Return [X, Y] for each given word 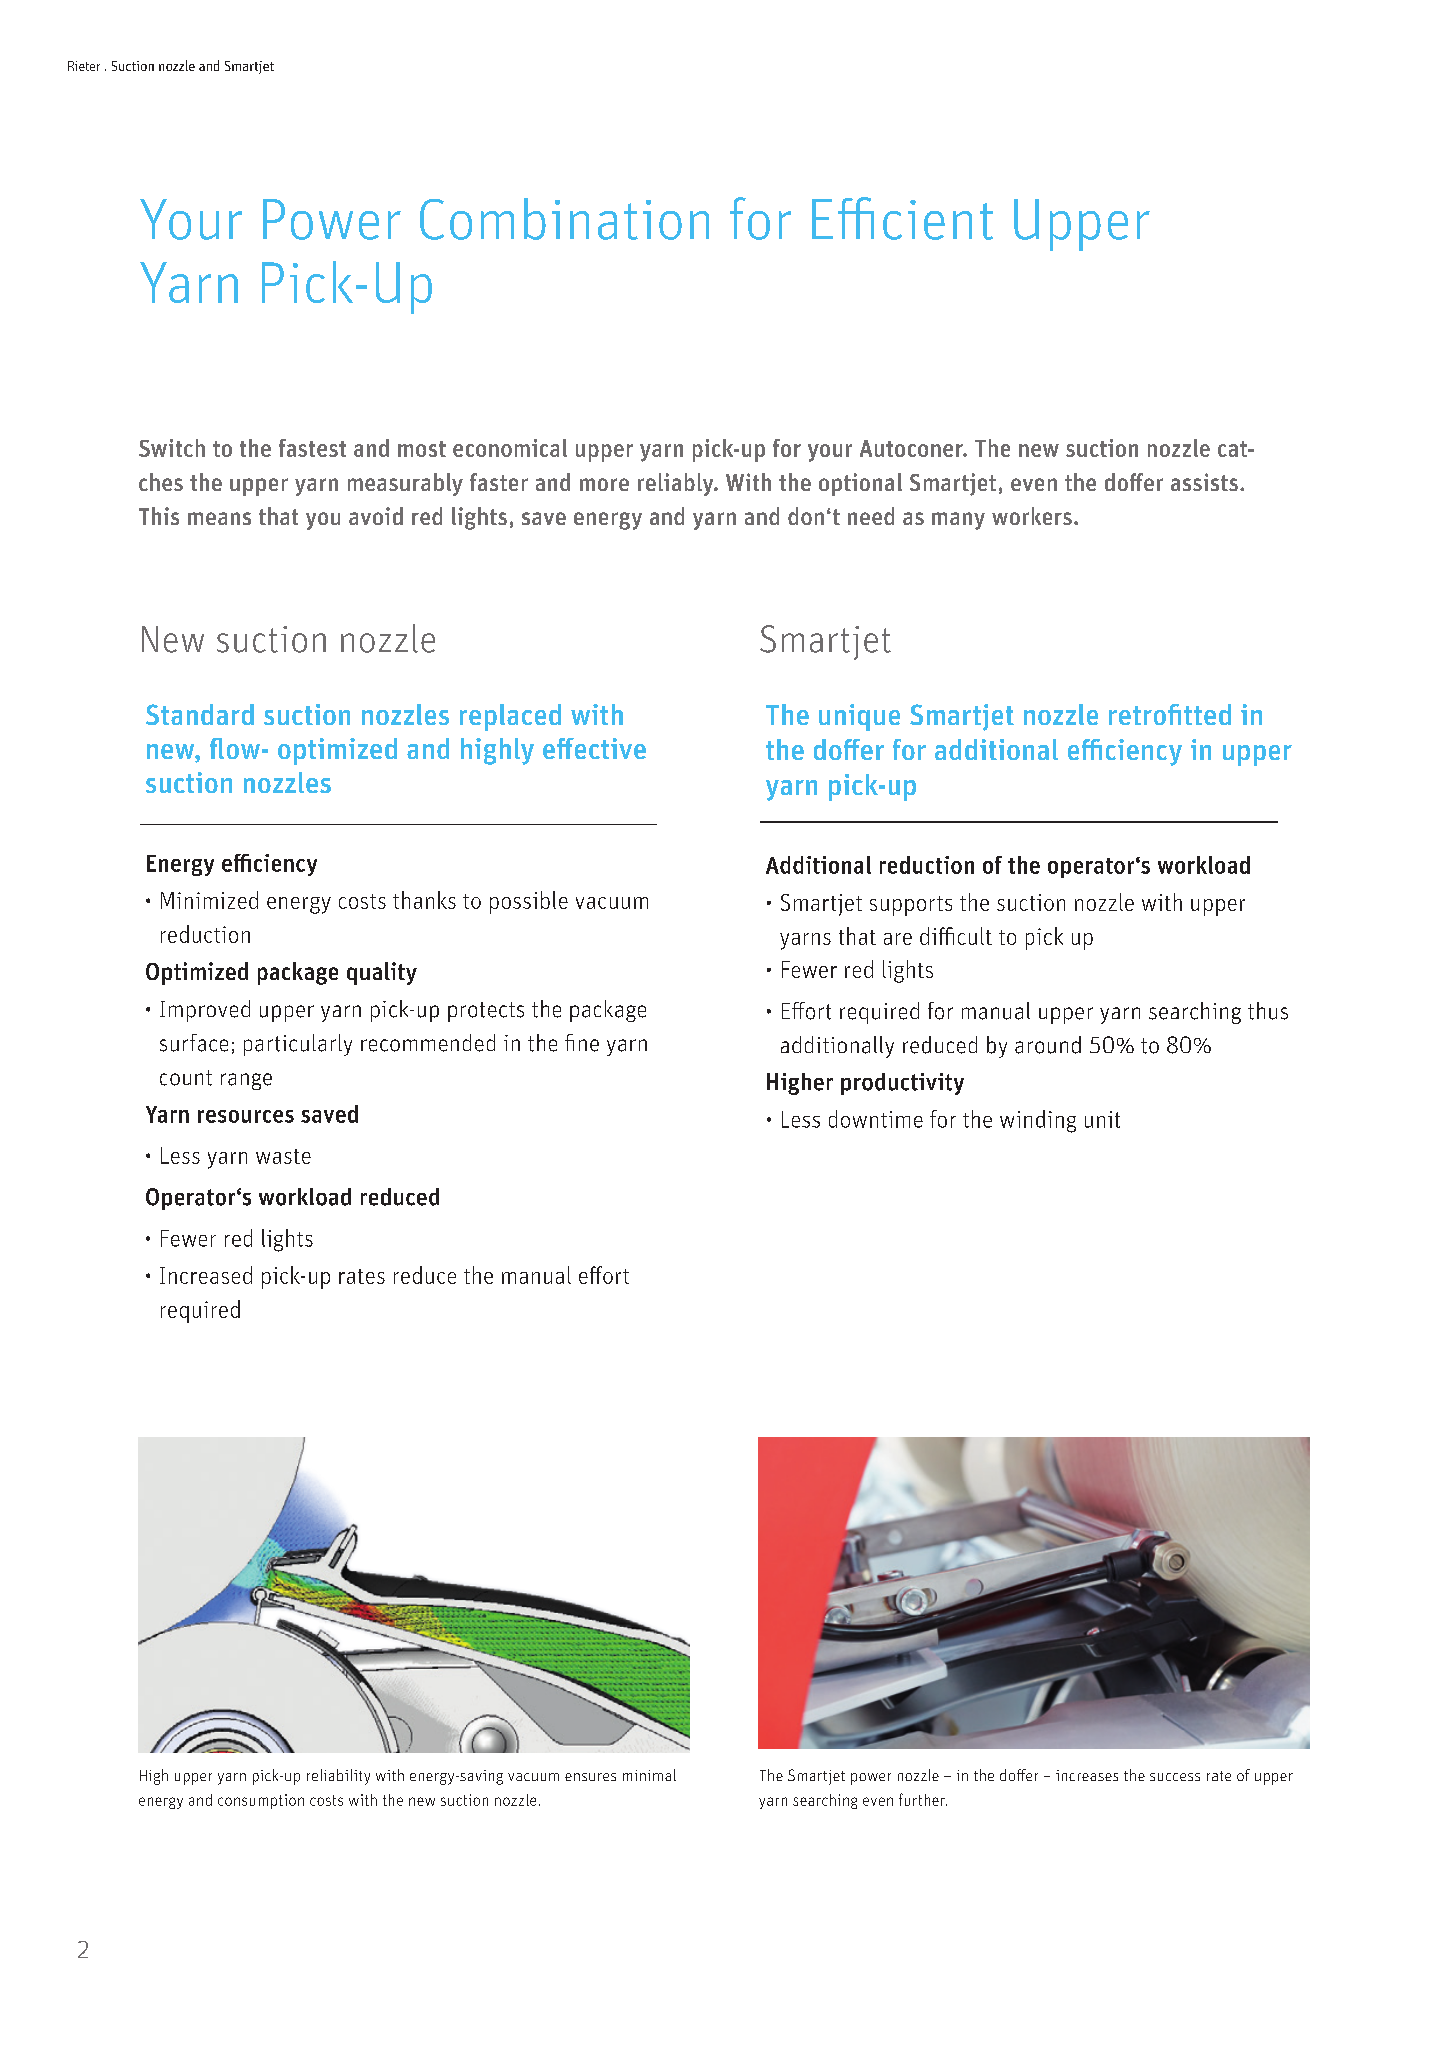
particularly [298, 1045]
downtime [876, 1119]
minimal [649, 1775]
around [1048, 1045]
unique [859, 717]
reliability [338, 1777]
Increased [206, 1275]
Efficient [902, 218]
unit [1102, 1119]
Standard [200, 714]
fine [582, 1043]
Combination [564, 219]
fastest [312, 448]
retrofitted [1170, 714]
